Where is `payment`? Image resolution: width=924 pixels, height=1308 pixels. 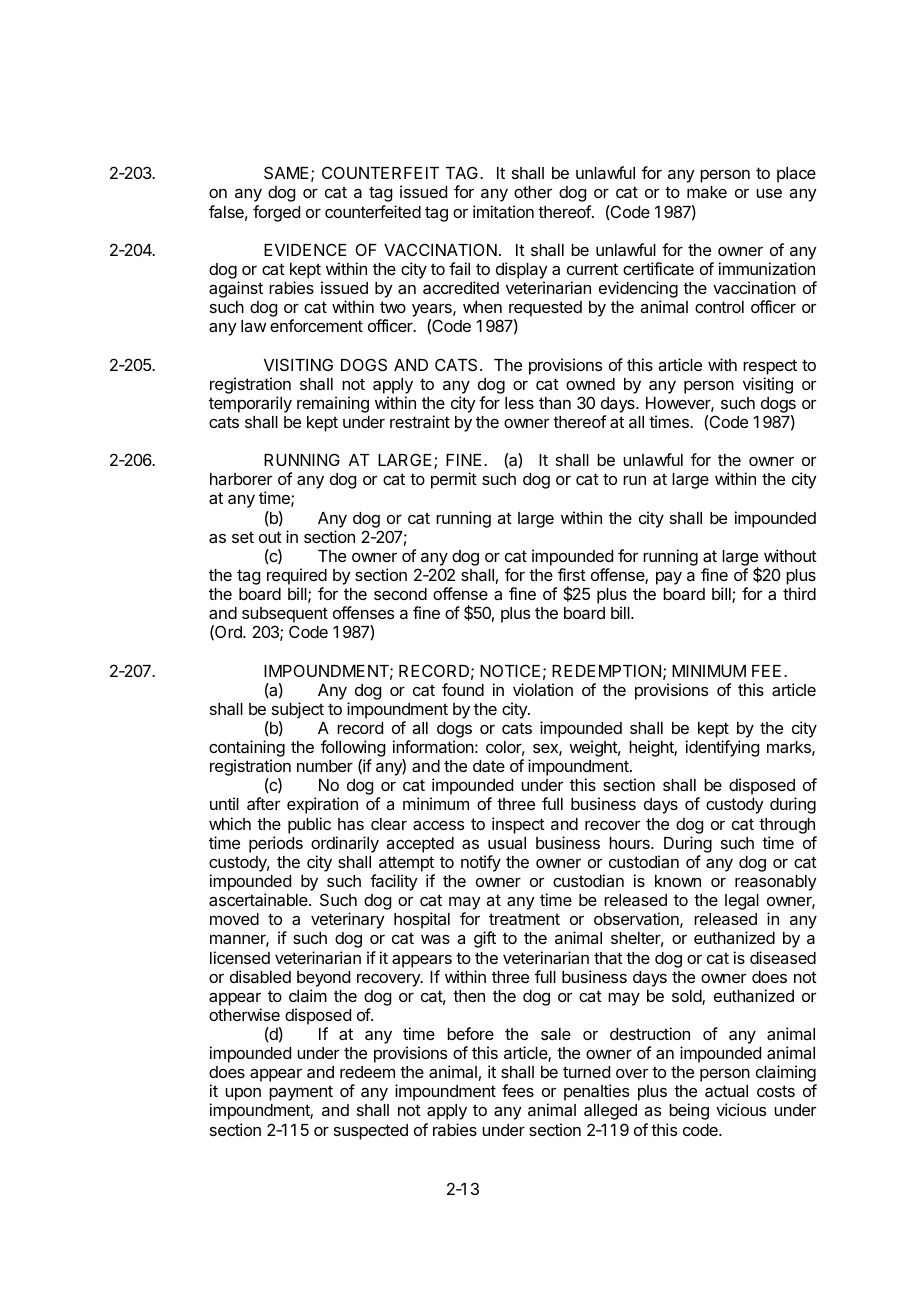 payment is located at coordinates (301, 1093).
